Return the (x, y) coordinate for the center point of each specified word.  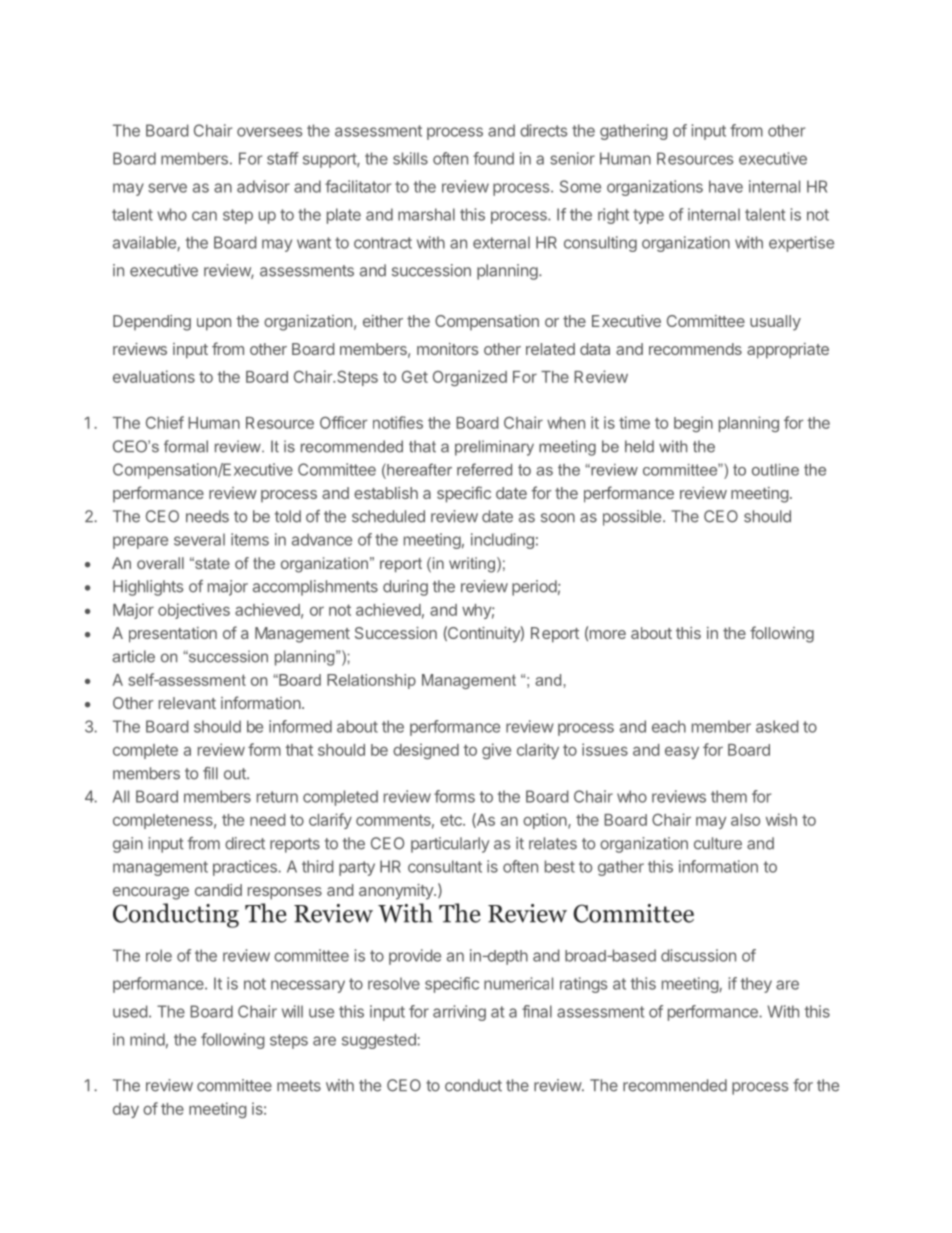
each (669, 726)
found (493, 158)
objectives (194, 611)
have (726, 186)
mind (147, 1039)
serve (167, 188)
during (405, 588)
